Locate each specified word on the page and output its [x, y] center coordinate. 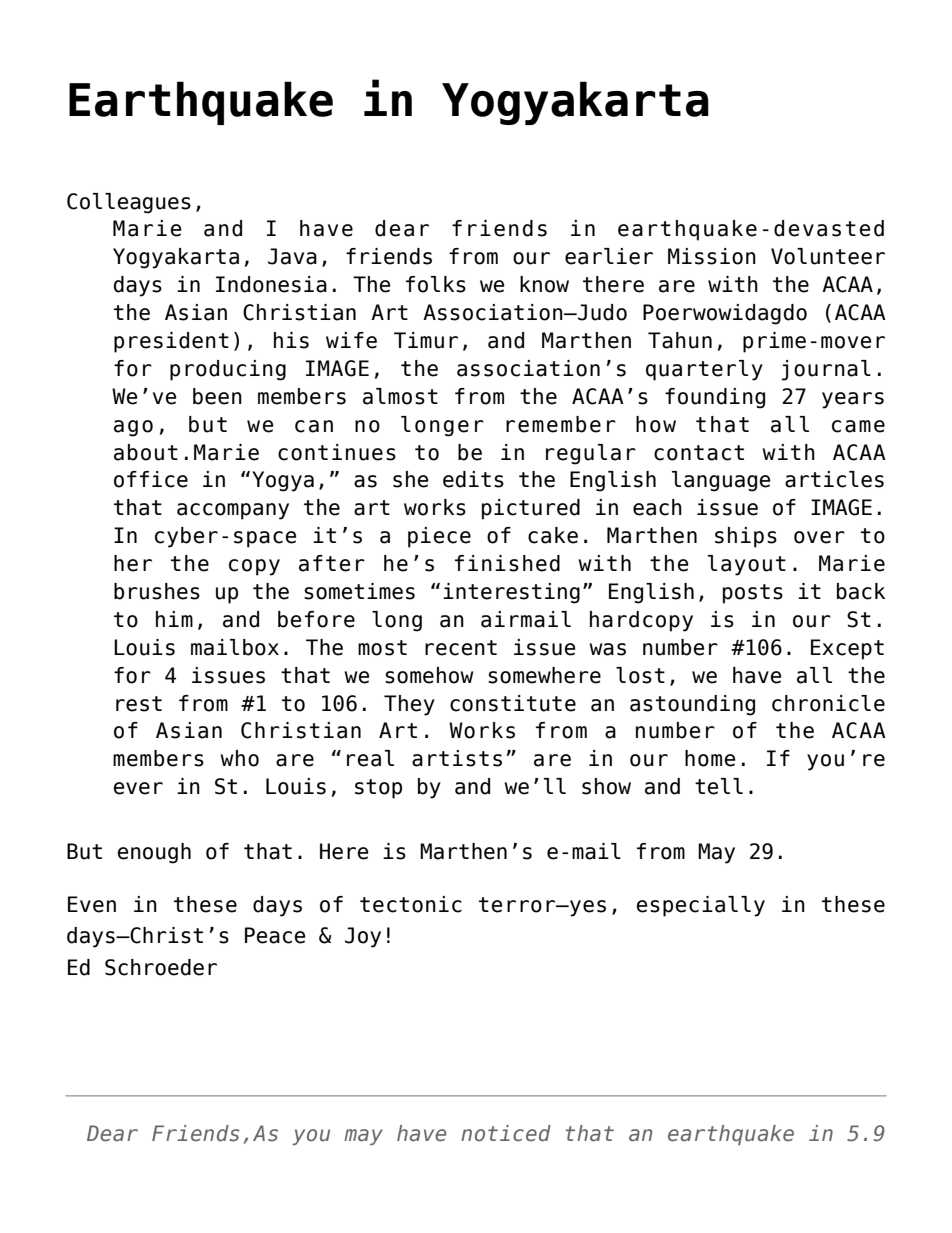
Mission [712, 256]
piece [439, 537]
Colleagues [129, 203]
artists [457, 758]
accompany [233, 511]
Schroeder [161, 967]
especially [701, 906]
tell [719, 786]
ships [746, 537]
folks [436, 284]
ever [138, 788]
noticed [506, 1133]
